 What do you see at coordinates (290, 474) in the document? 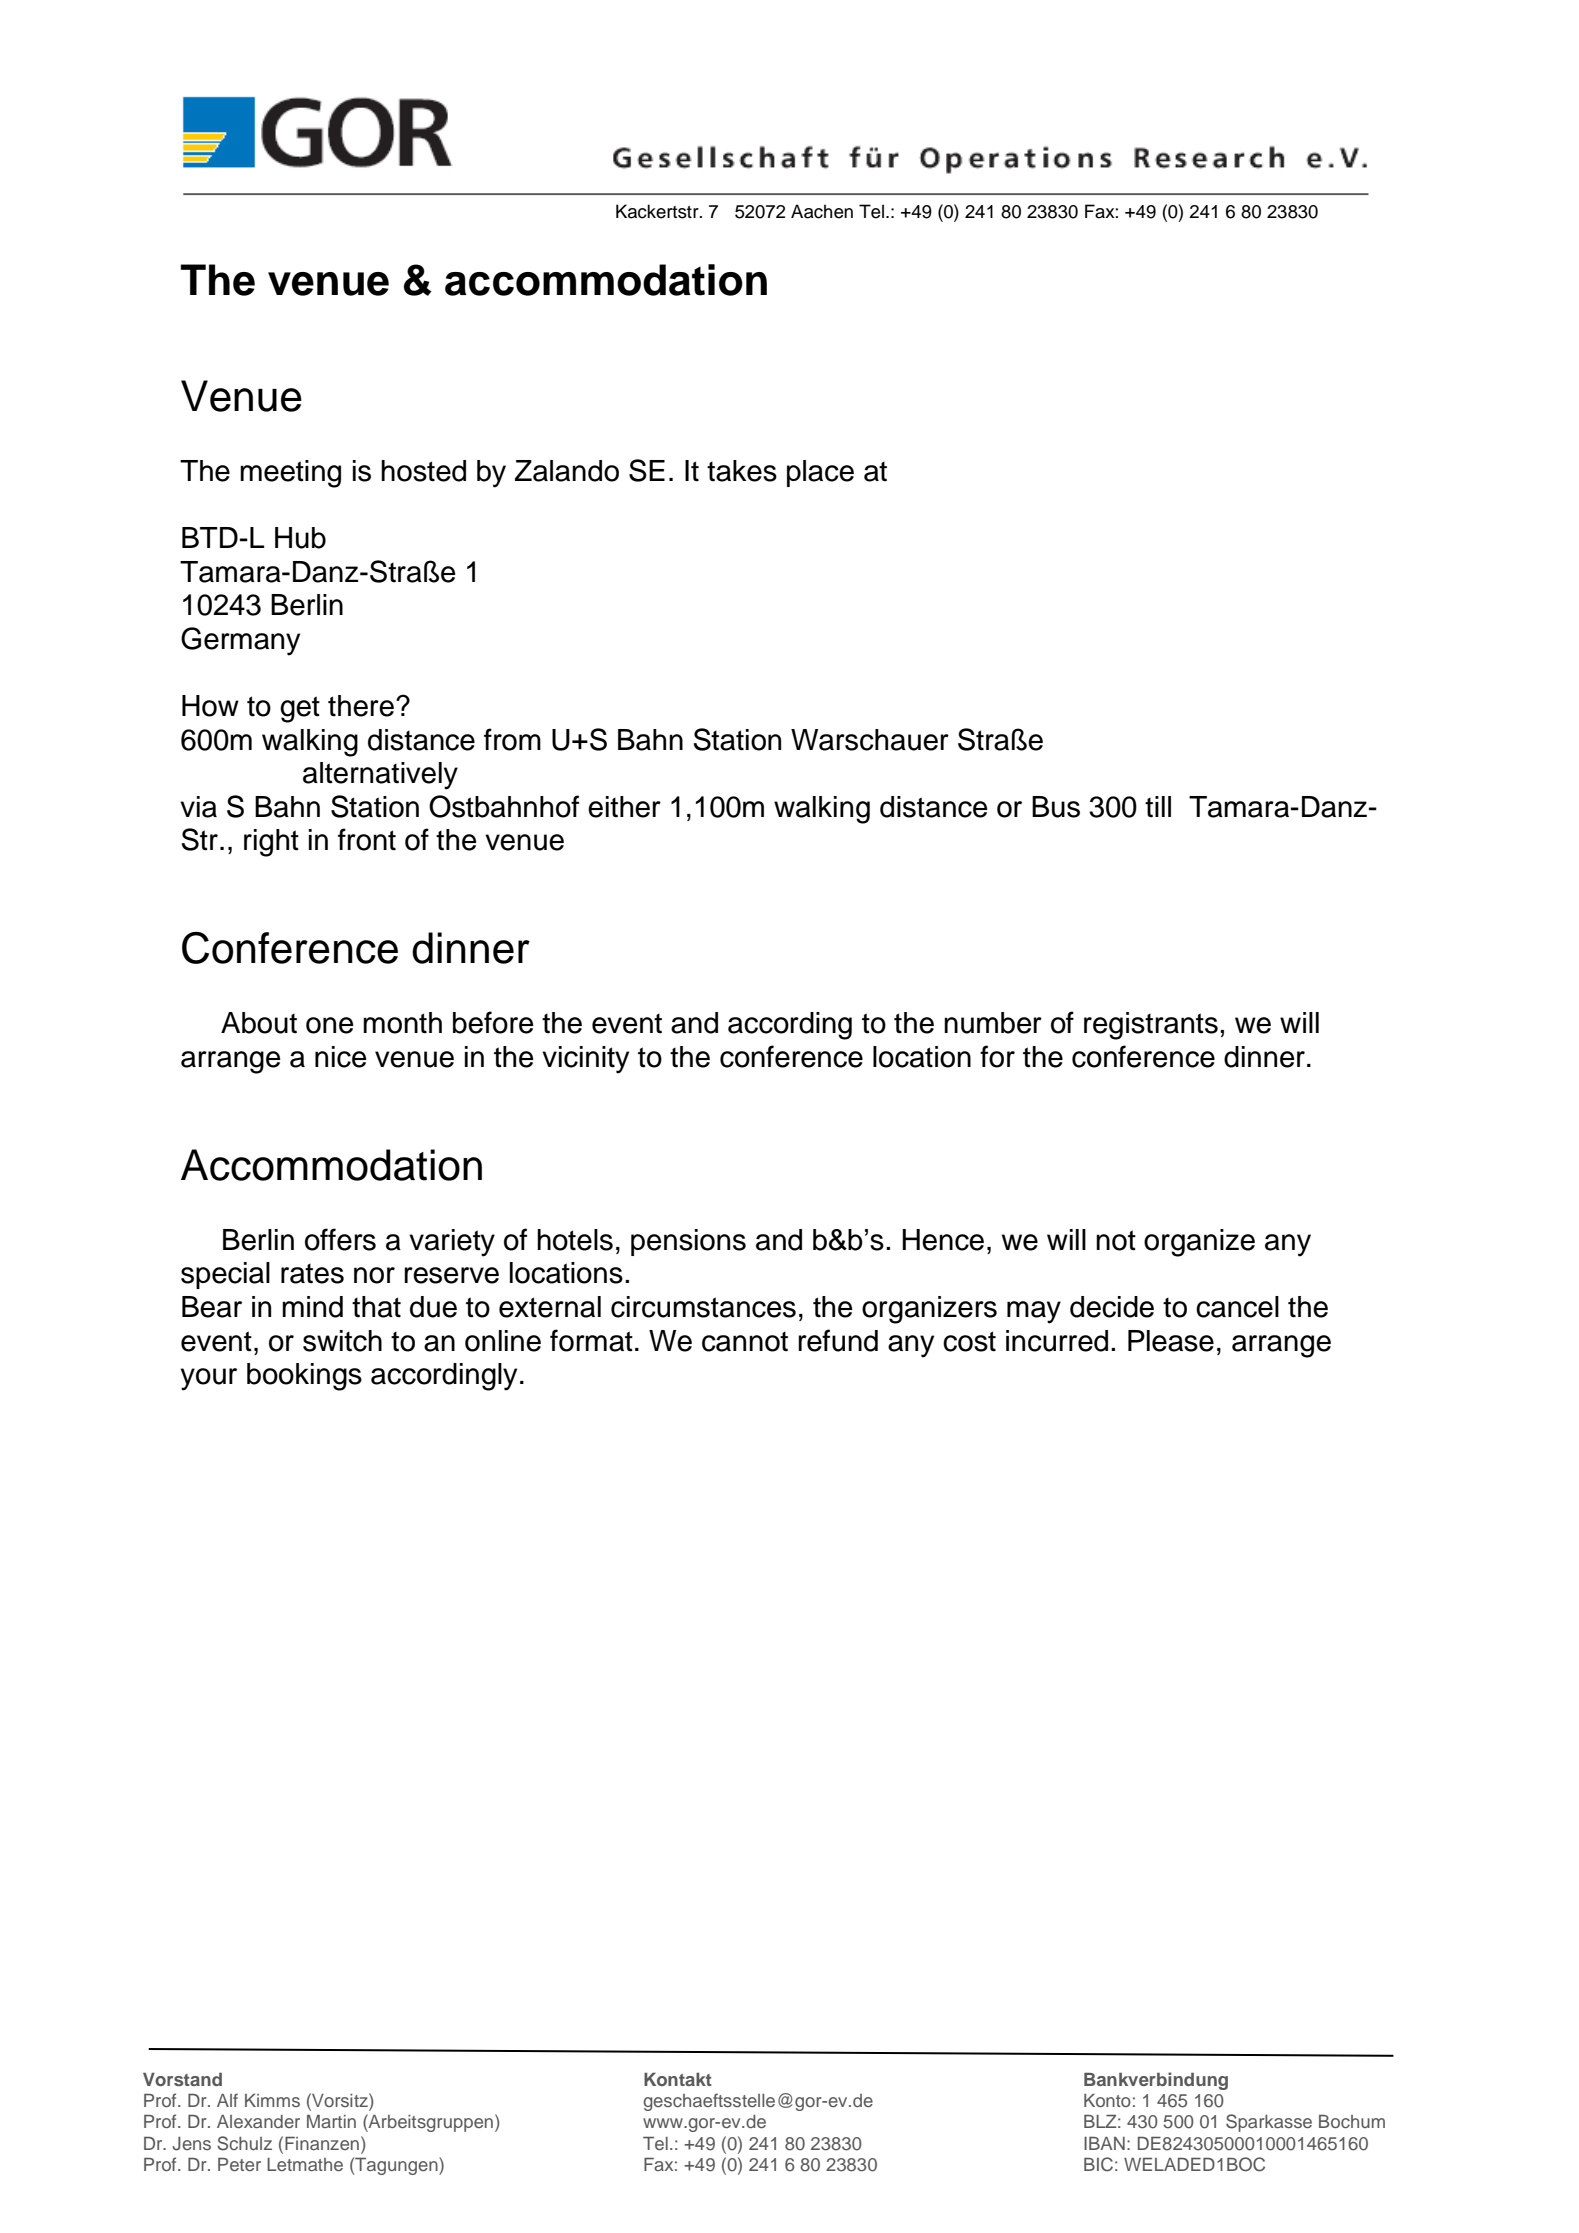
I see `meeting` at bounding box center [290, 474].
